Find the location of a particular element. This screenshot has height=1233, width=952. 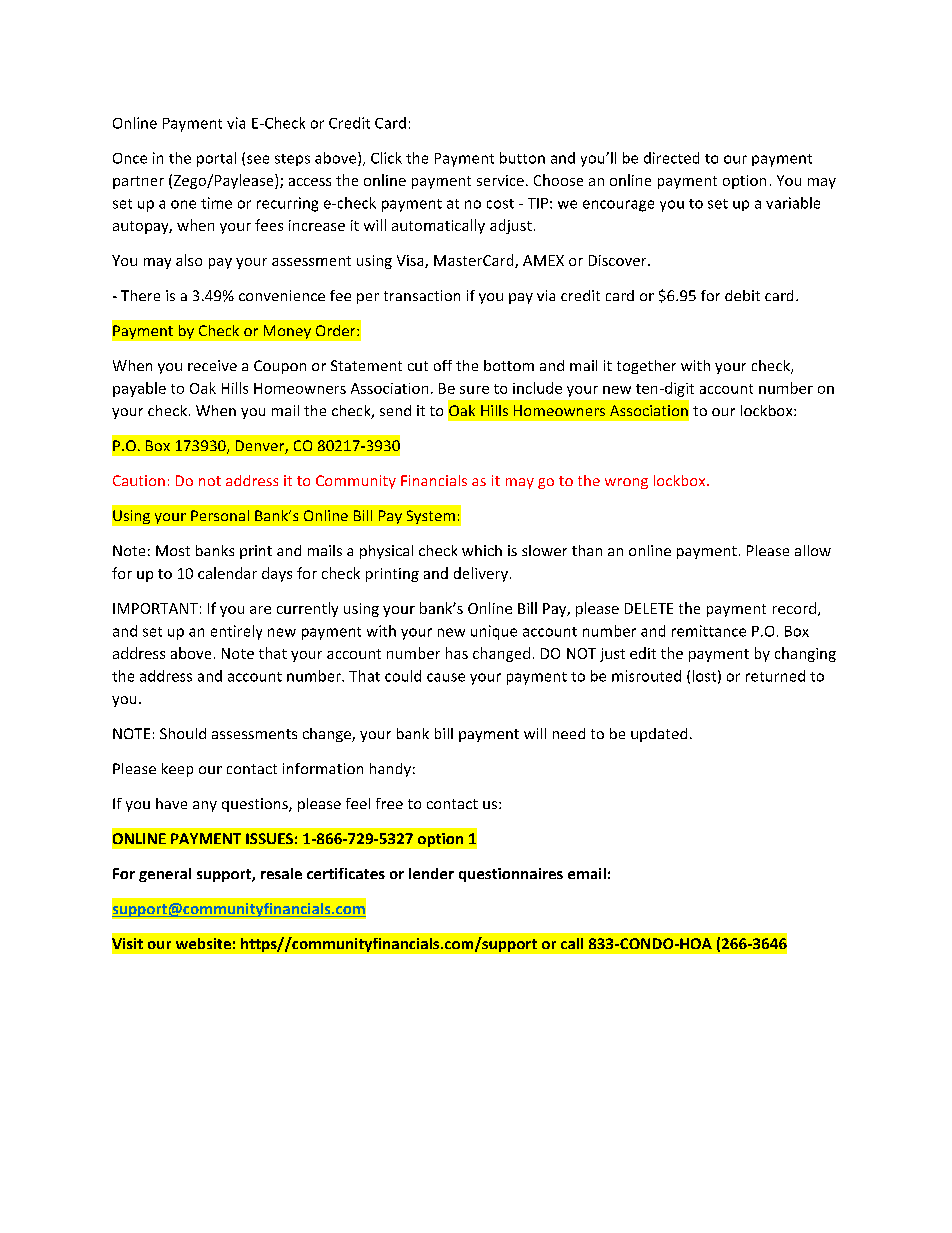

payable is located at coordinates (139, 389).
